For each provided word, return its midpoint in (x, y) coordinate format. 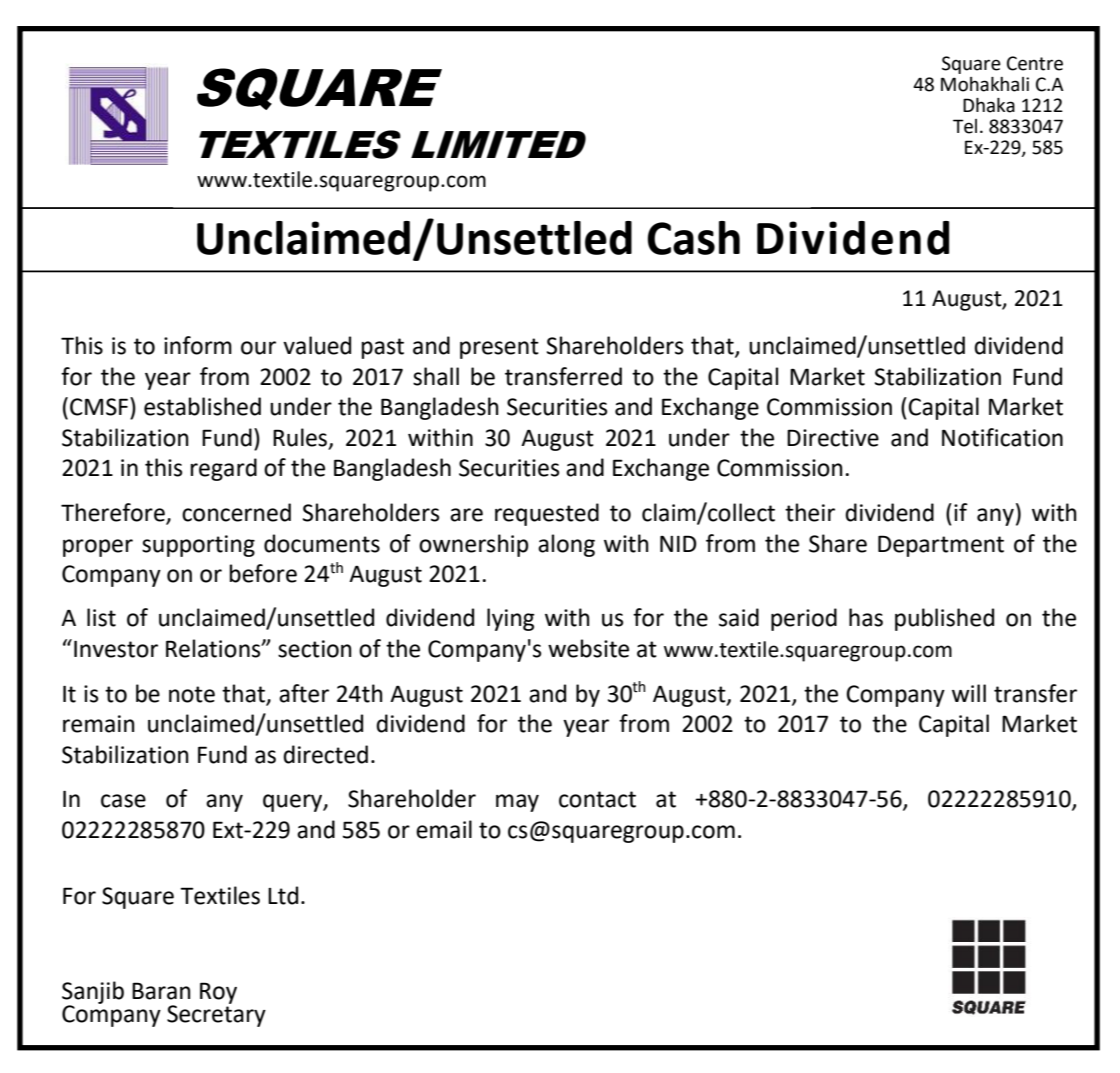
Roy (218, 993)
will (969, 693)
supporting (198, 546)
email (444, 829)
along (566, 545)
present (499, 348)
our (258, 348)
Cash (693, 238)
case (123, 801)
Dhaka (989, 105)
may (517, 803)
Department (941, 546)
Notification (1002, 437)
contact (597, 799)
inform (198, 345)
